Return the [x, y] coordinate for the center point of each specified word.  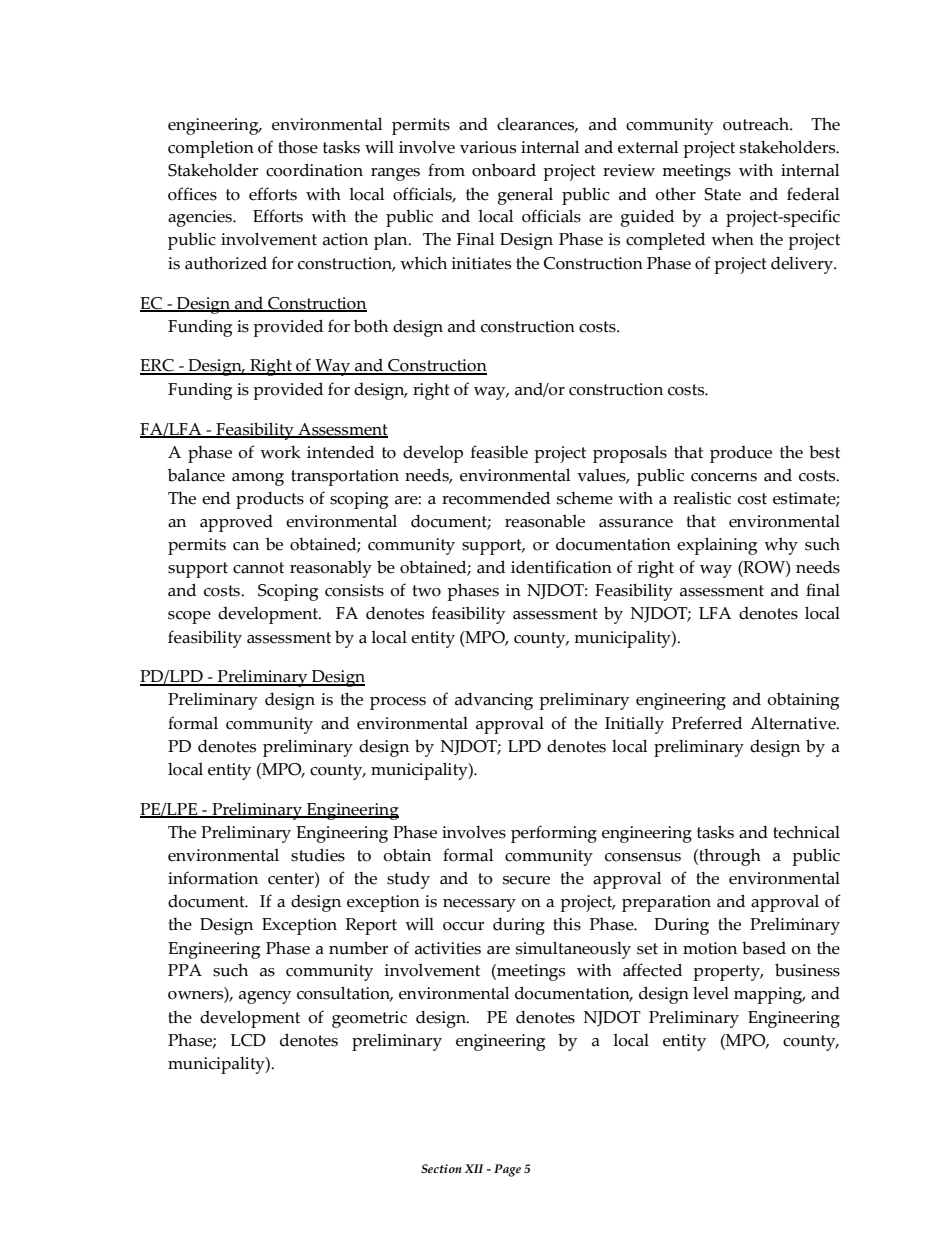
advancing [494, 701]
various [488, 147]
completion [211, 149]
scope [189, 617]
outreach [757, 124]
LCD [248, 1040]
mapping [769, 995]
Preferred [707, 723]
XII [474, 1168]
